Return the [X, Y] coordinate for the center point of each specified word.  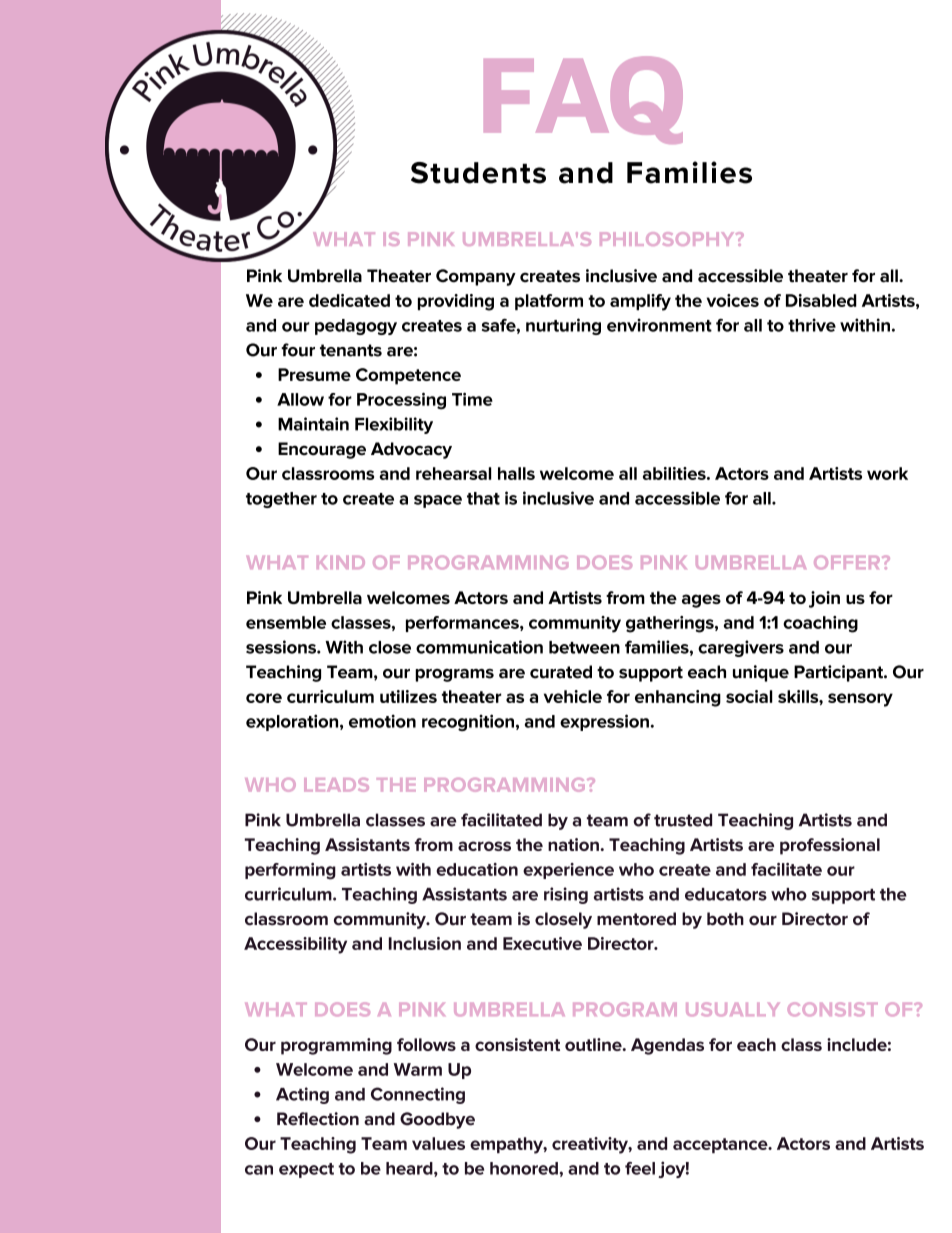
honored [524, 1168]
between [584, 647]
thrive [812, 325]
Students [478, 173]
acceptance [721, 1145]
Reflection [318, 1119]
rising [566, 895]
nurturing [563, 326]
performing [290, 871]
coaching [820, 624]
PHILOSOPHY [668, 239]
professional [830, 846]
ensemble [286, 622]
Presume [314, 374]
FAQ [583, 100]
